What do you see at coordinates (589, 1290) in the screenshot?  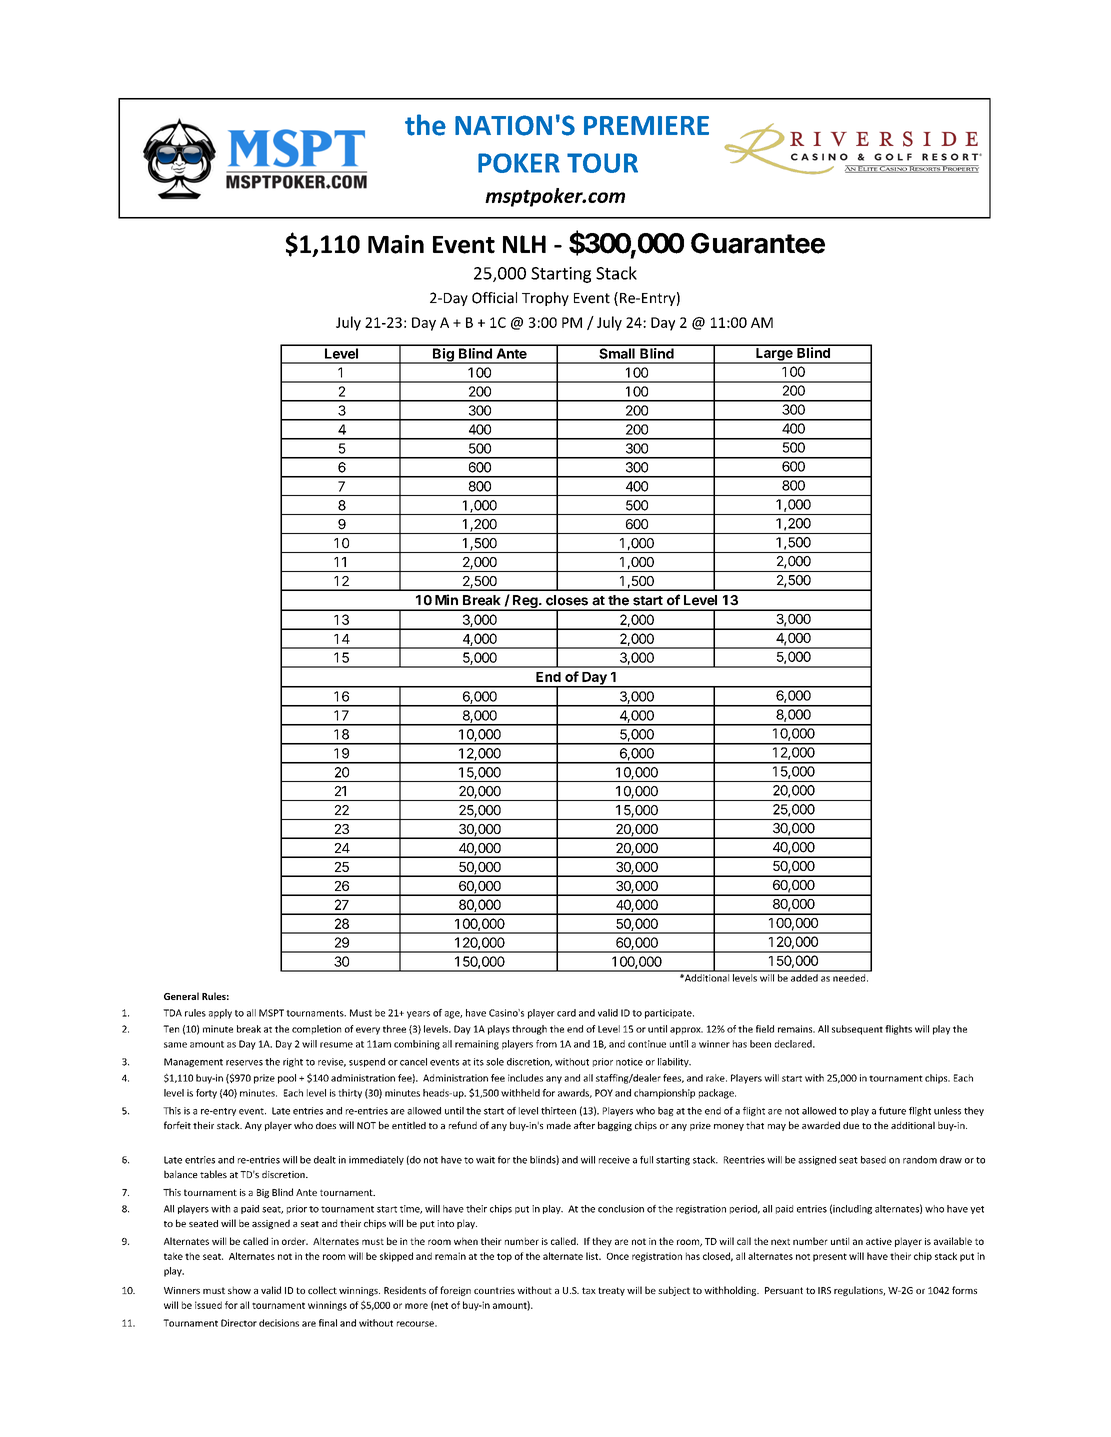 I see `tax` at bounding box center [589, 1290].
